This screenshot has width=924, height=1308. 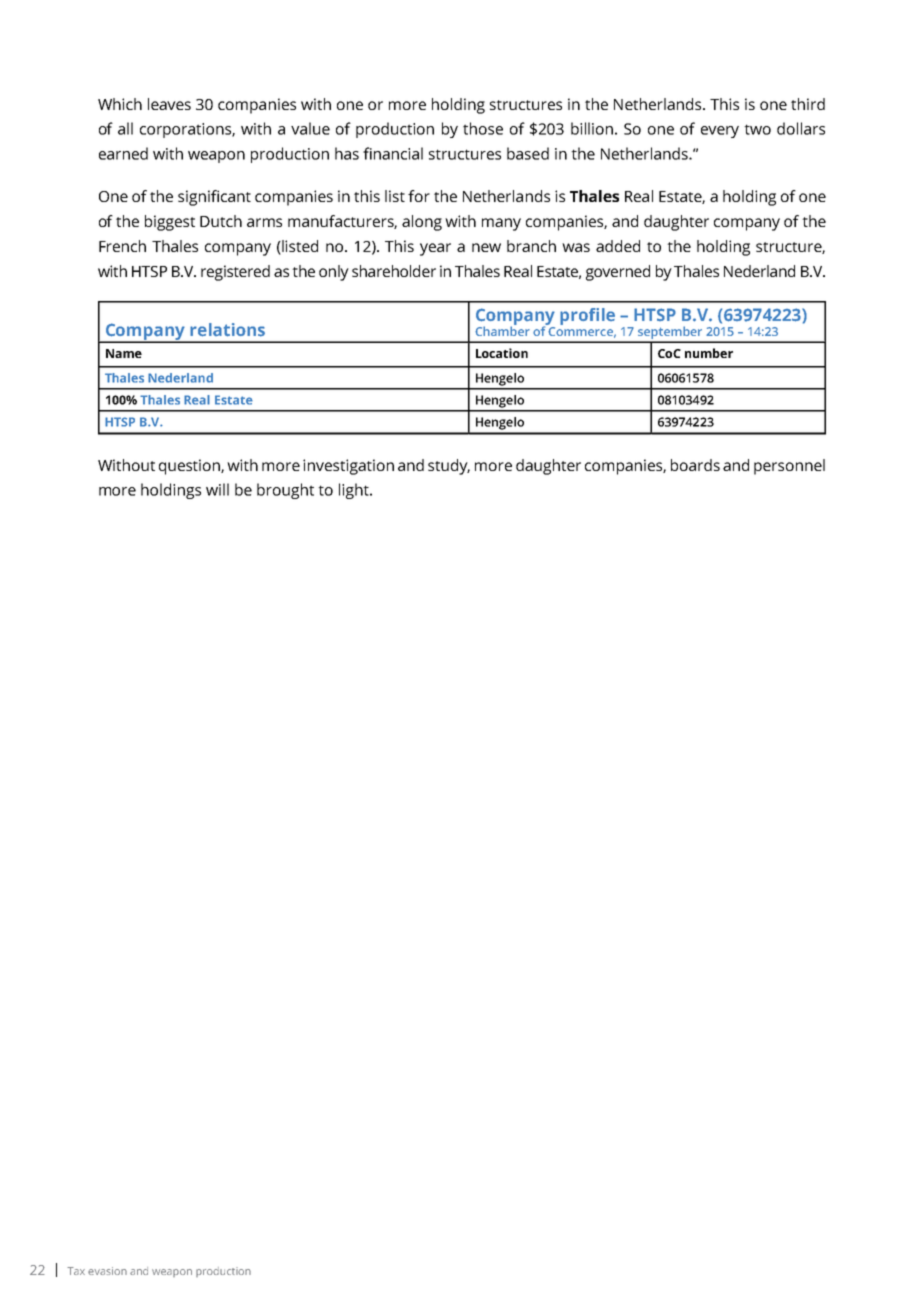 What do you see at coordinates (76, 1271) in the screenshot?
I see `Tax` at bounding box center [76, 1271].
